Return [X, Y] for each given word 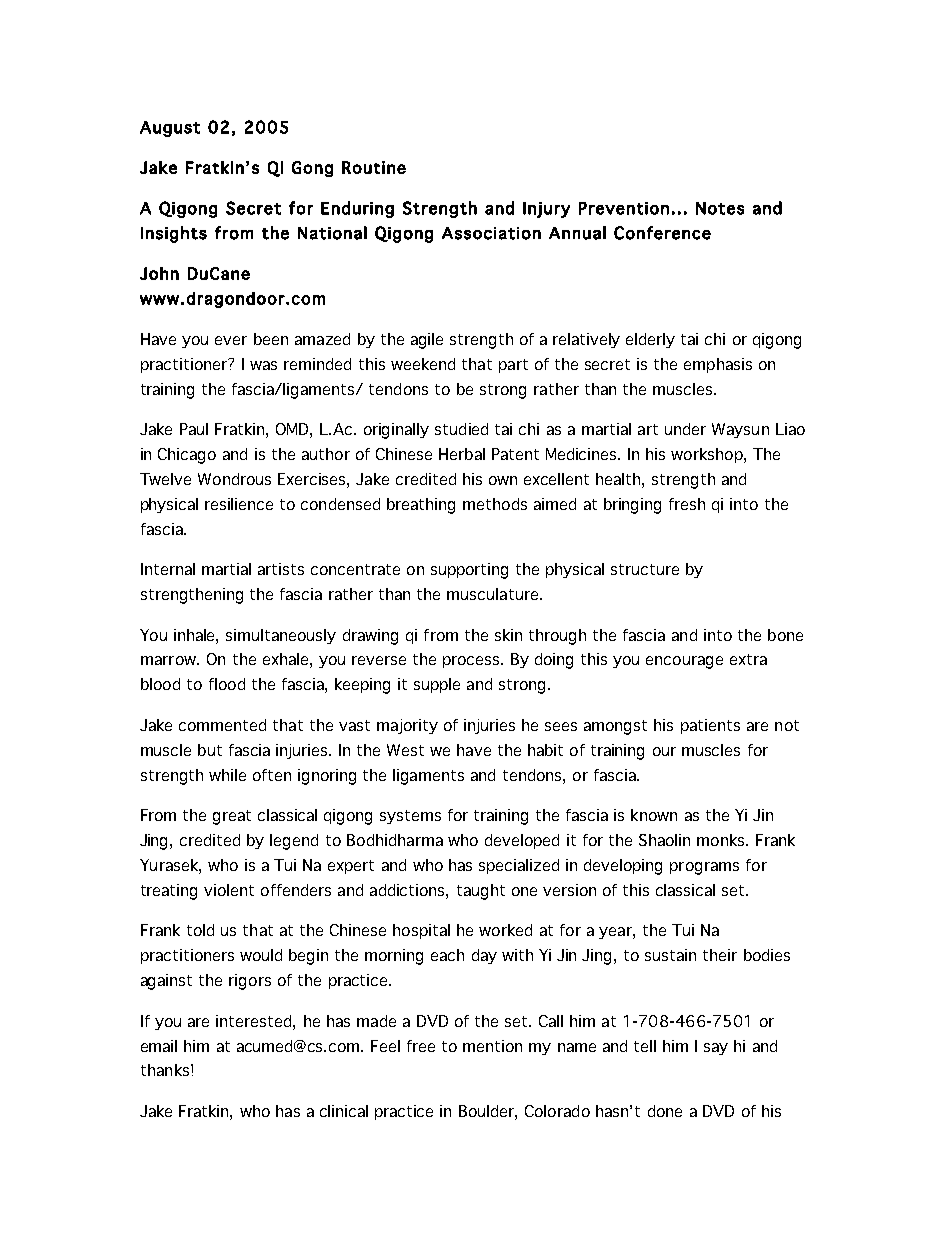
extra [748, 659]
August [170, 129]
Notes [720, 208]
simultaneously [281, 636]
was [263, 365]
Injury [546, 210]
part [513, 366]
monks [722, 840]
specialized [519, 866]
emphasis [718, 365]
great [232, 817]
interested [255, 1021]
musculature [494, 594]
